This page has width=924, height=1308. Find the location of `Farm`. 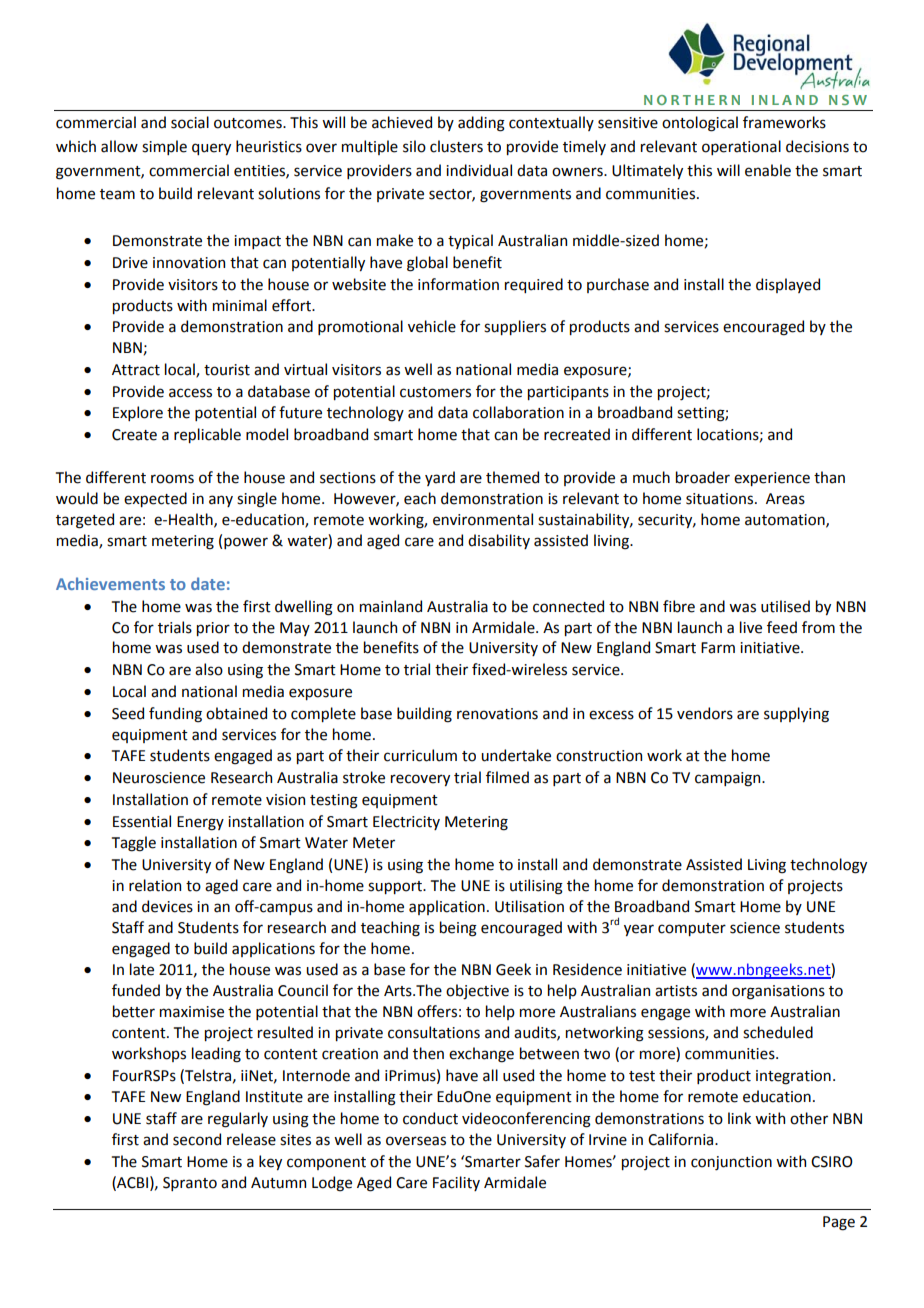

Farm is located at coordinates (718, 648).
